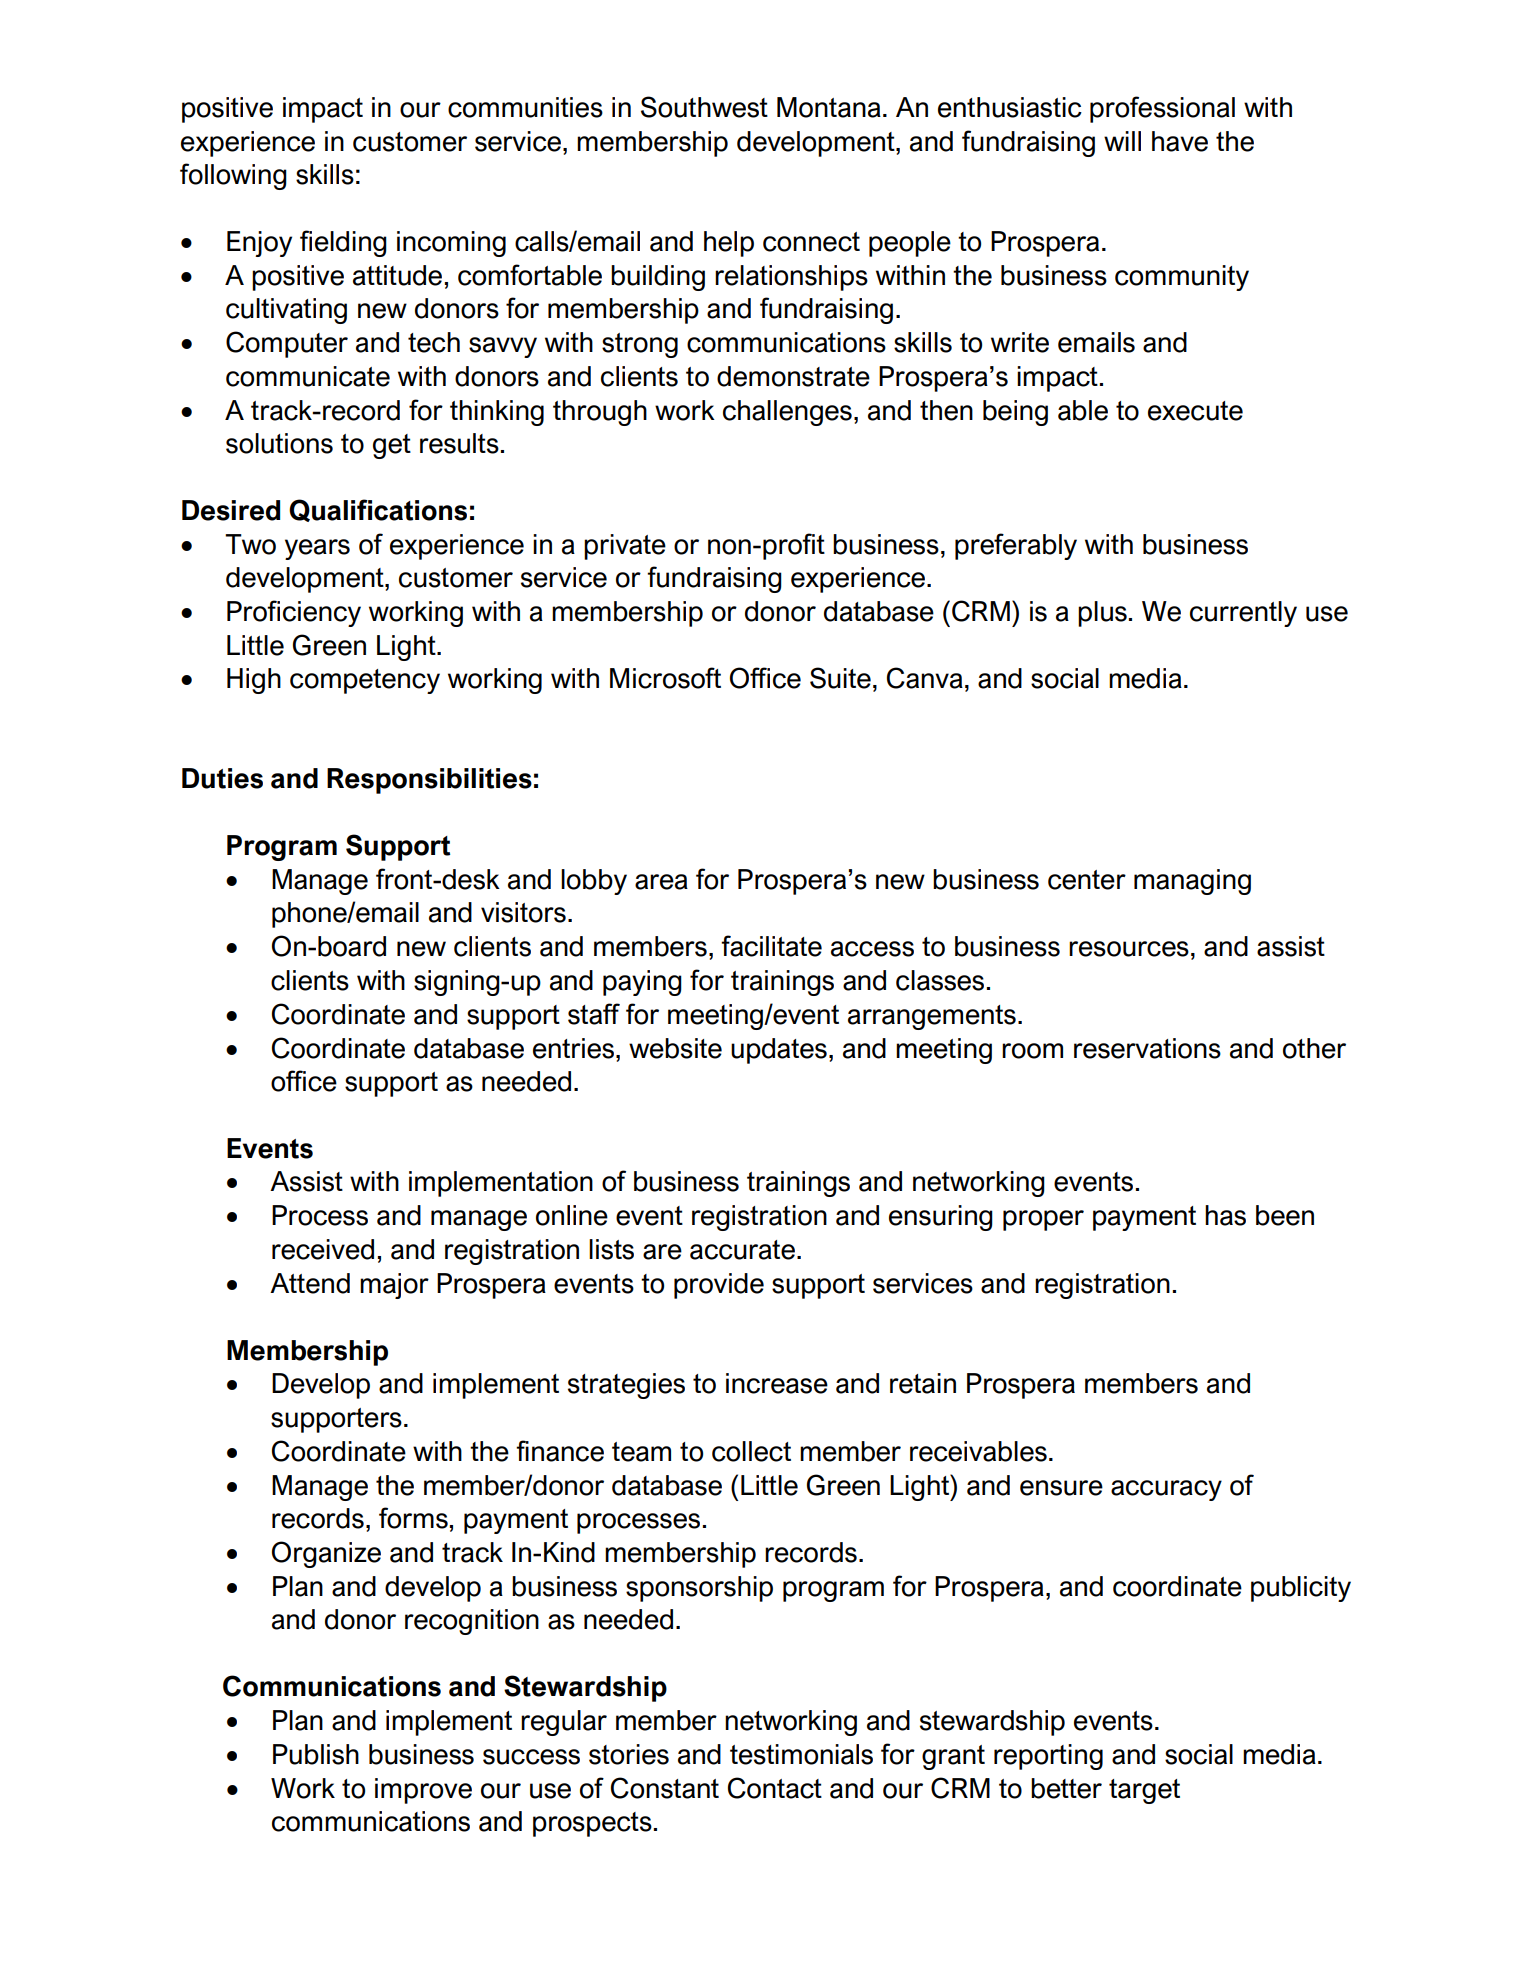  What do you see at coordinates (343, 243) in the screenshot?
I see `fielding` at bounding box center [343, 243].
